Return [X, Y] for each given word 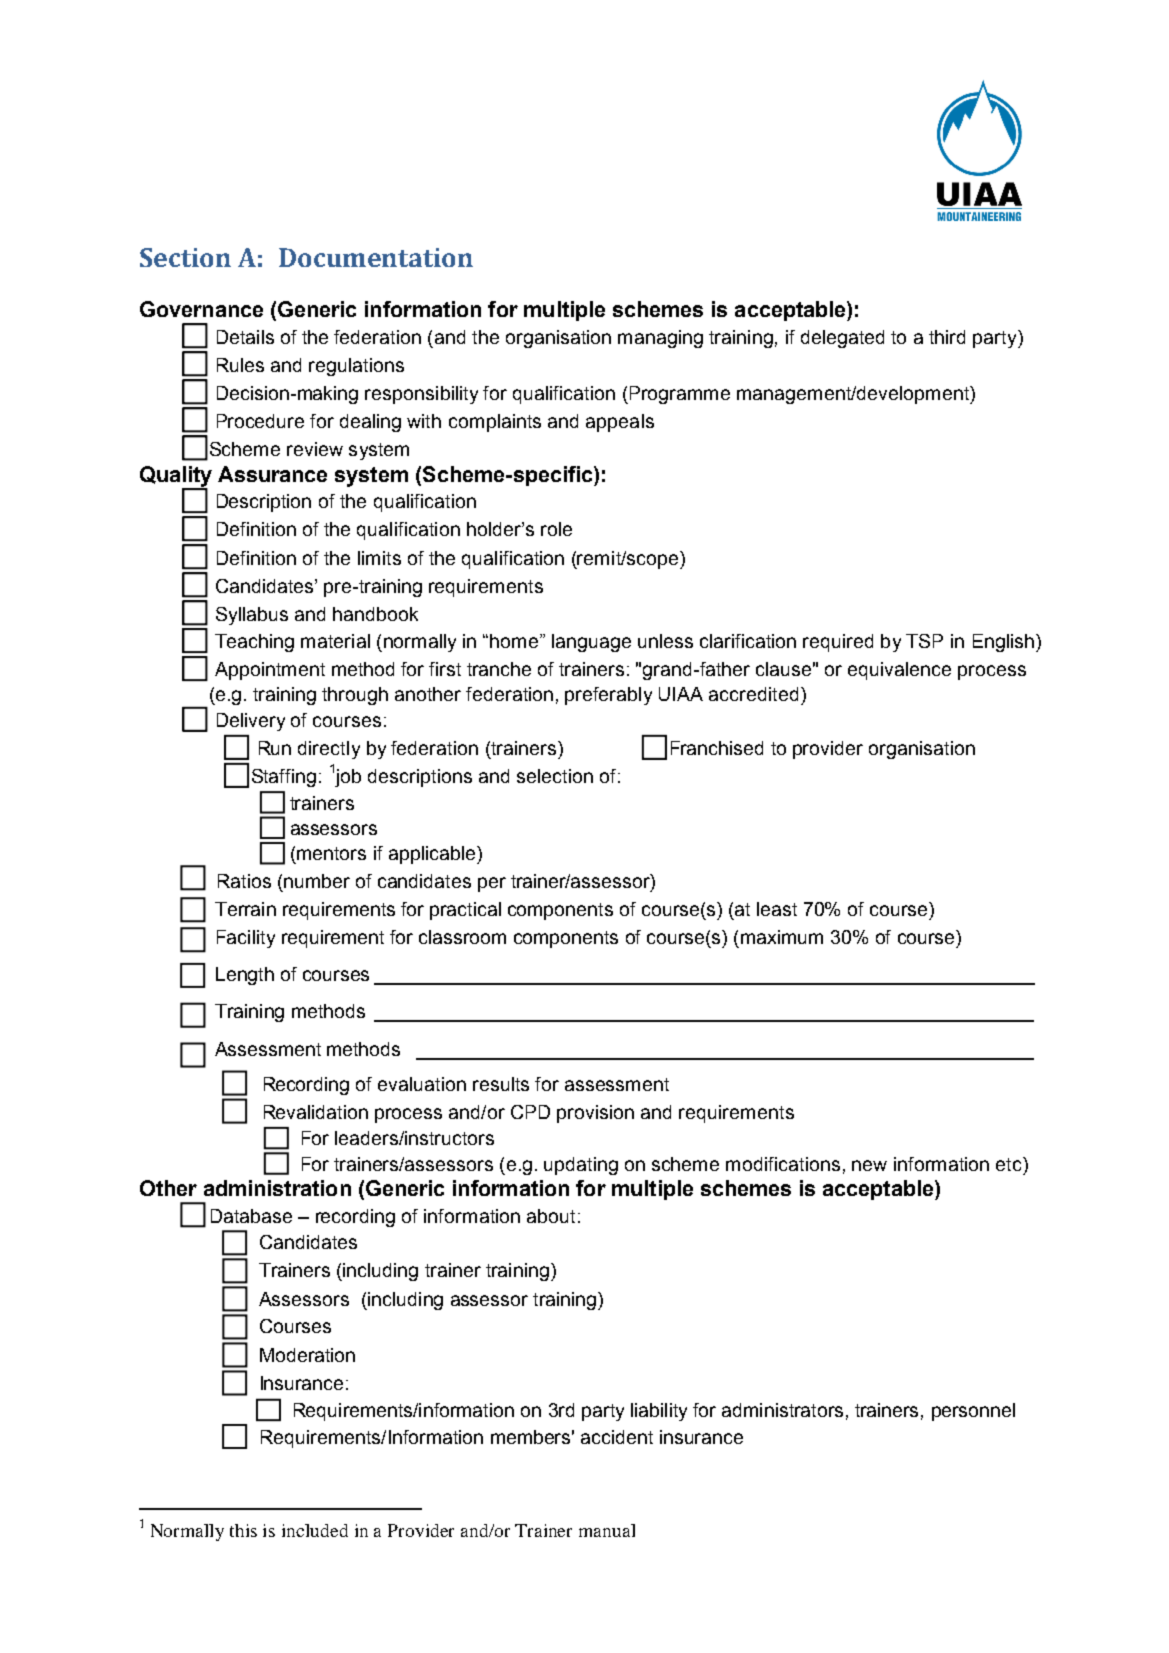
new [869, 1165]
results [501, 1084]
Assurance [272, 474]
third [947, 337]
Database [251, 1216]
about [551, 1216]
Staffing [284, 778]
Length [245, 976]
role [556, 529]
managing [660, 339]
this [243, 1530]
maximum [782, 937]
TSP [924, 641]
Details [245, 337]
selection [555, 776]
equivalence [899, 671]
